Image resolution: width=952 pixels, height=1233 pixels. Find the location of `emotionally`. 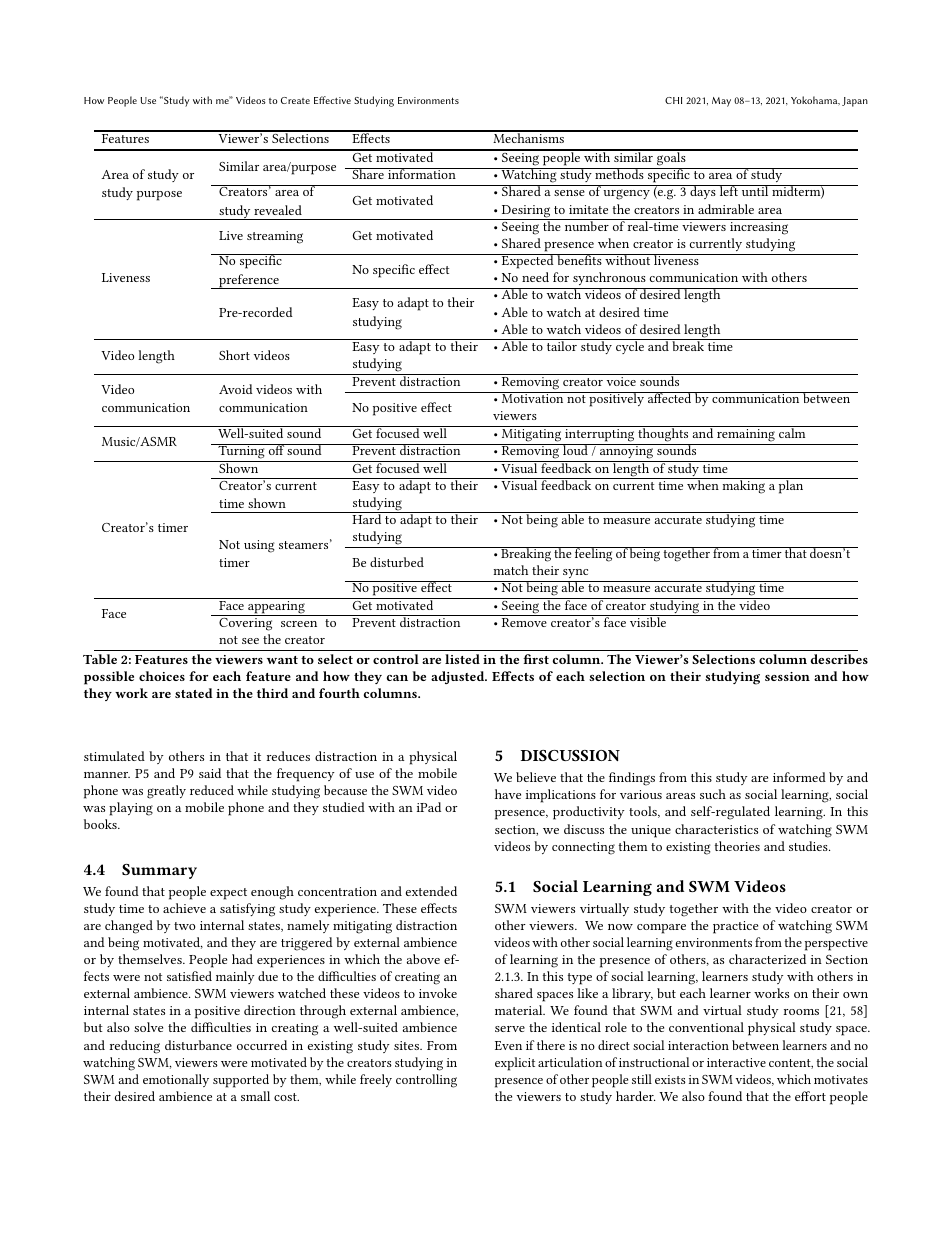

emotionally is located at coordinates (176, 1080).
